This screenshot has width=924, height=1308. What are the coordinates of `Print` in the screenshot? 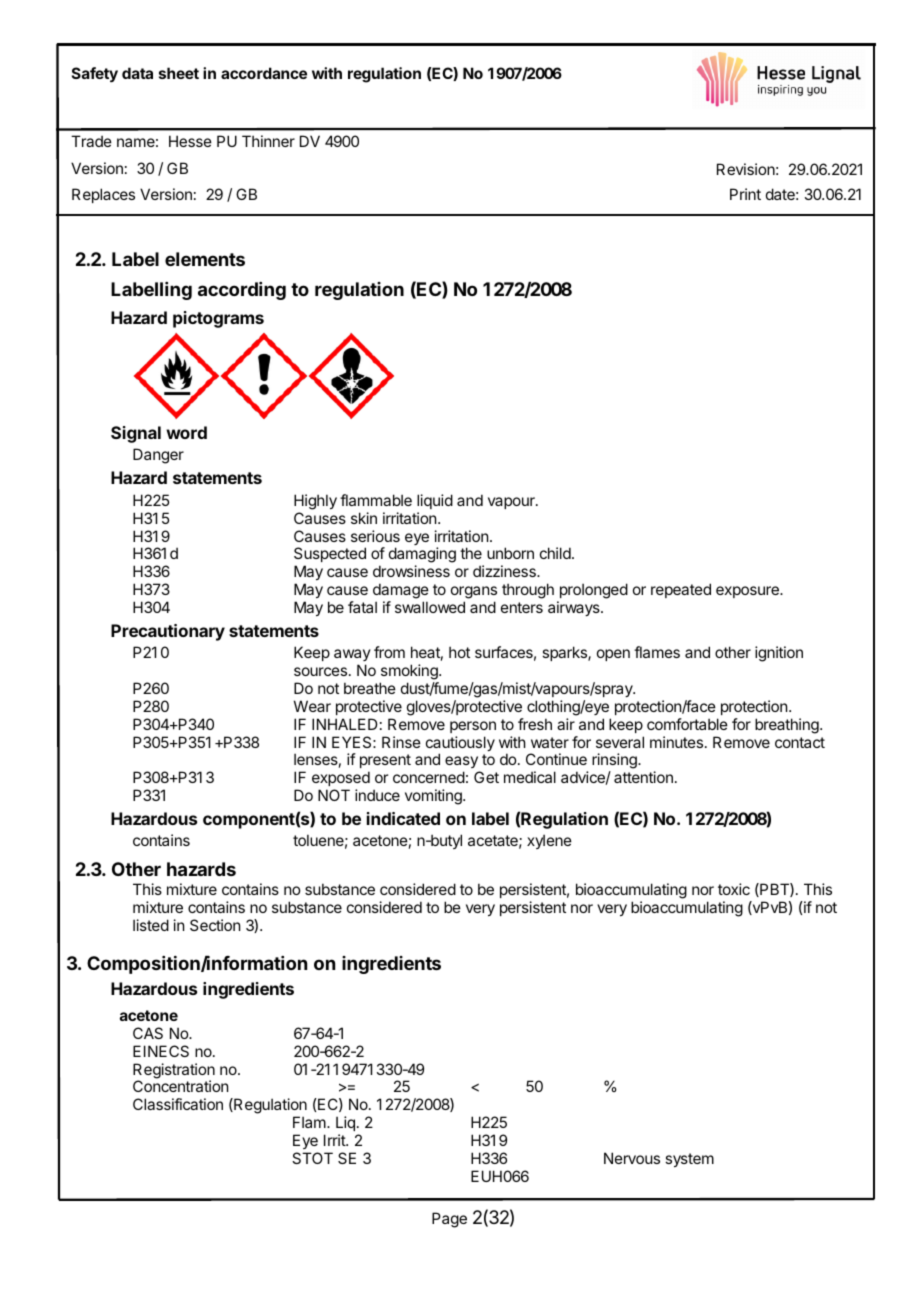 It's located at (745, 194).
